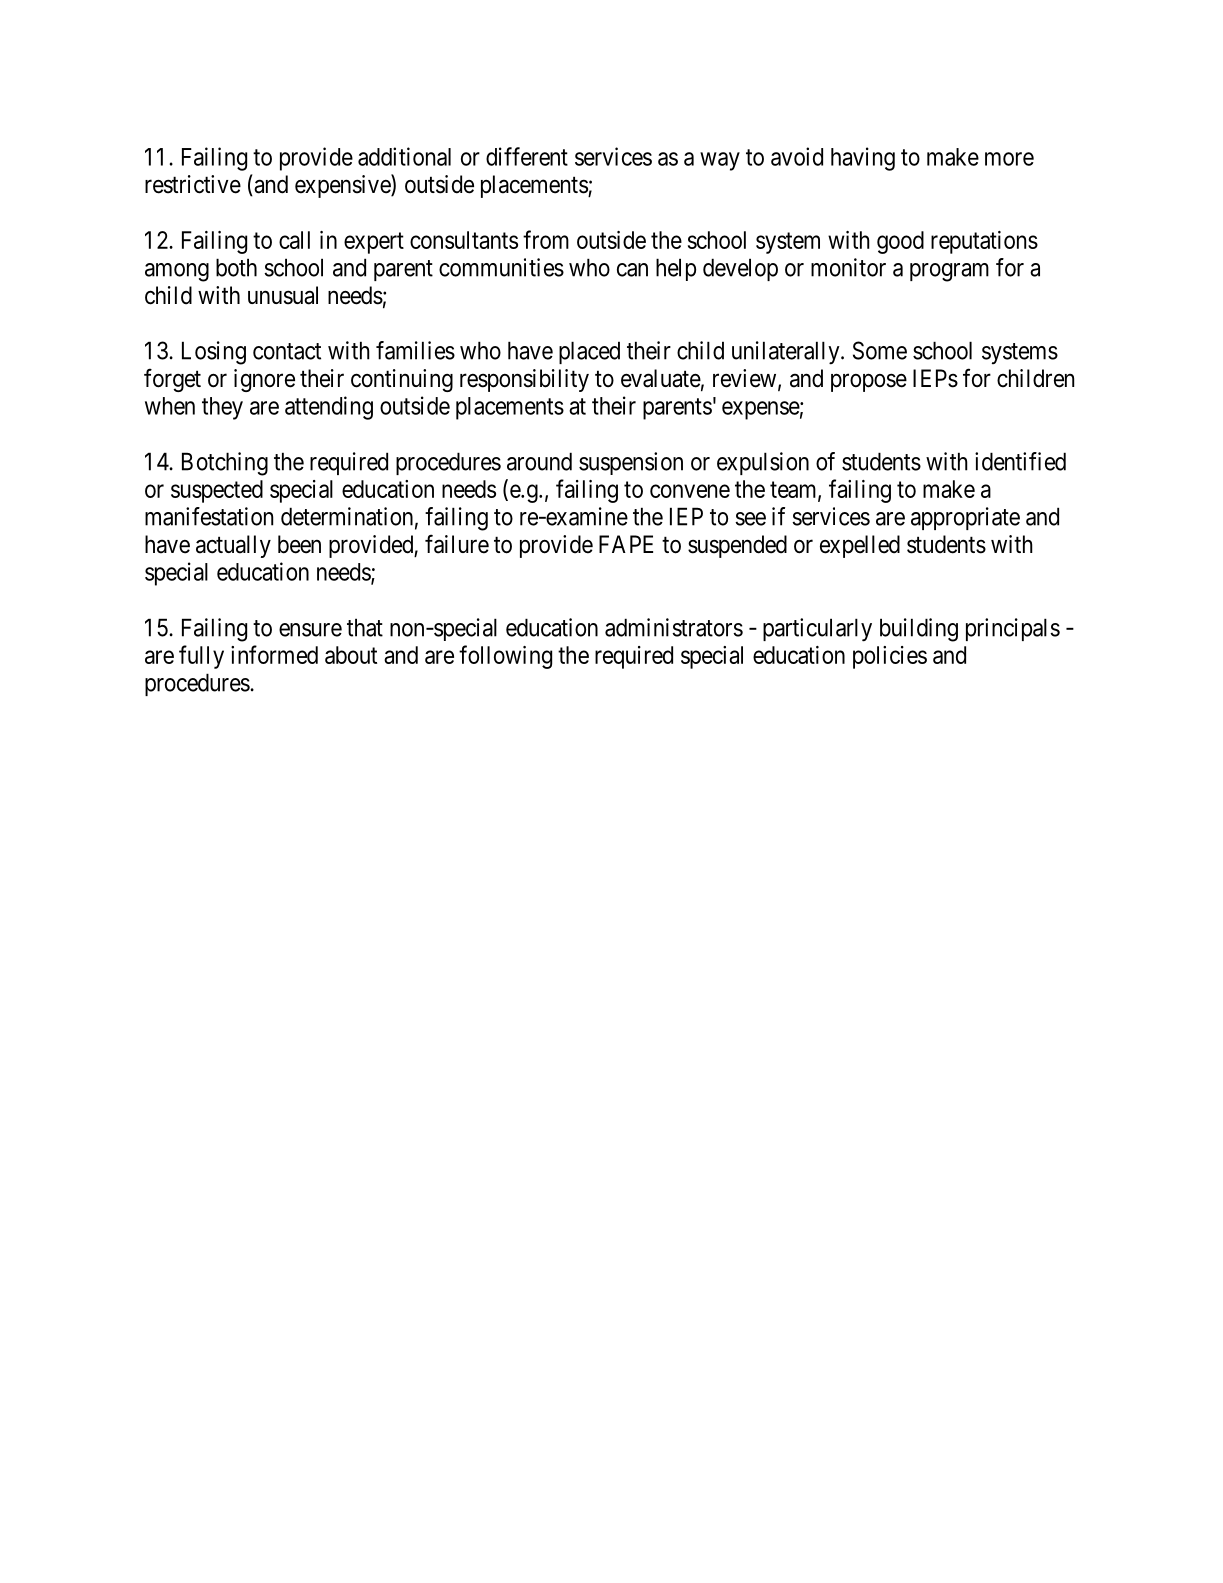 This page has height=1583, width=1223. What do you see at coordinates (527, 156) in the page?
I see `different` at bounding box center [527, 156].
